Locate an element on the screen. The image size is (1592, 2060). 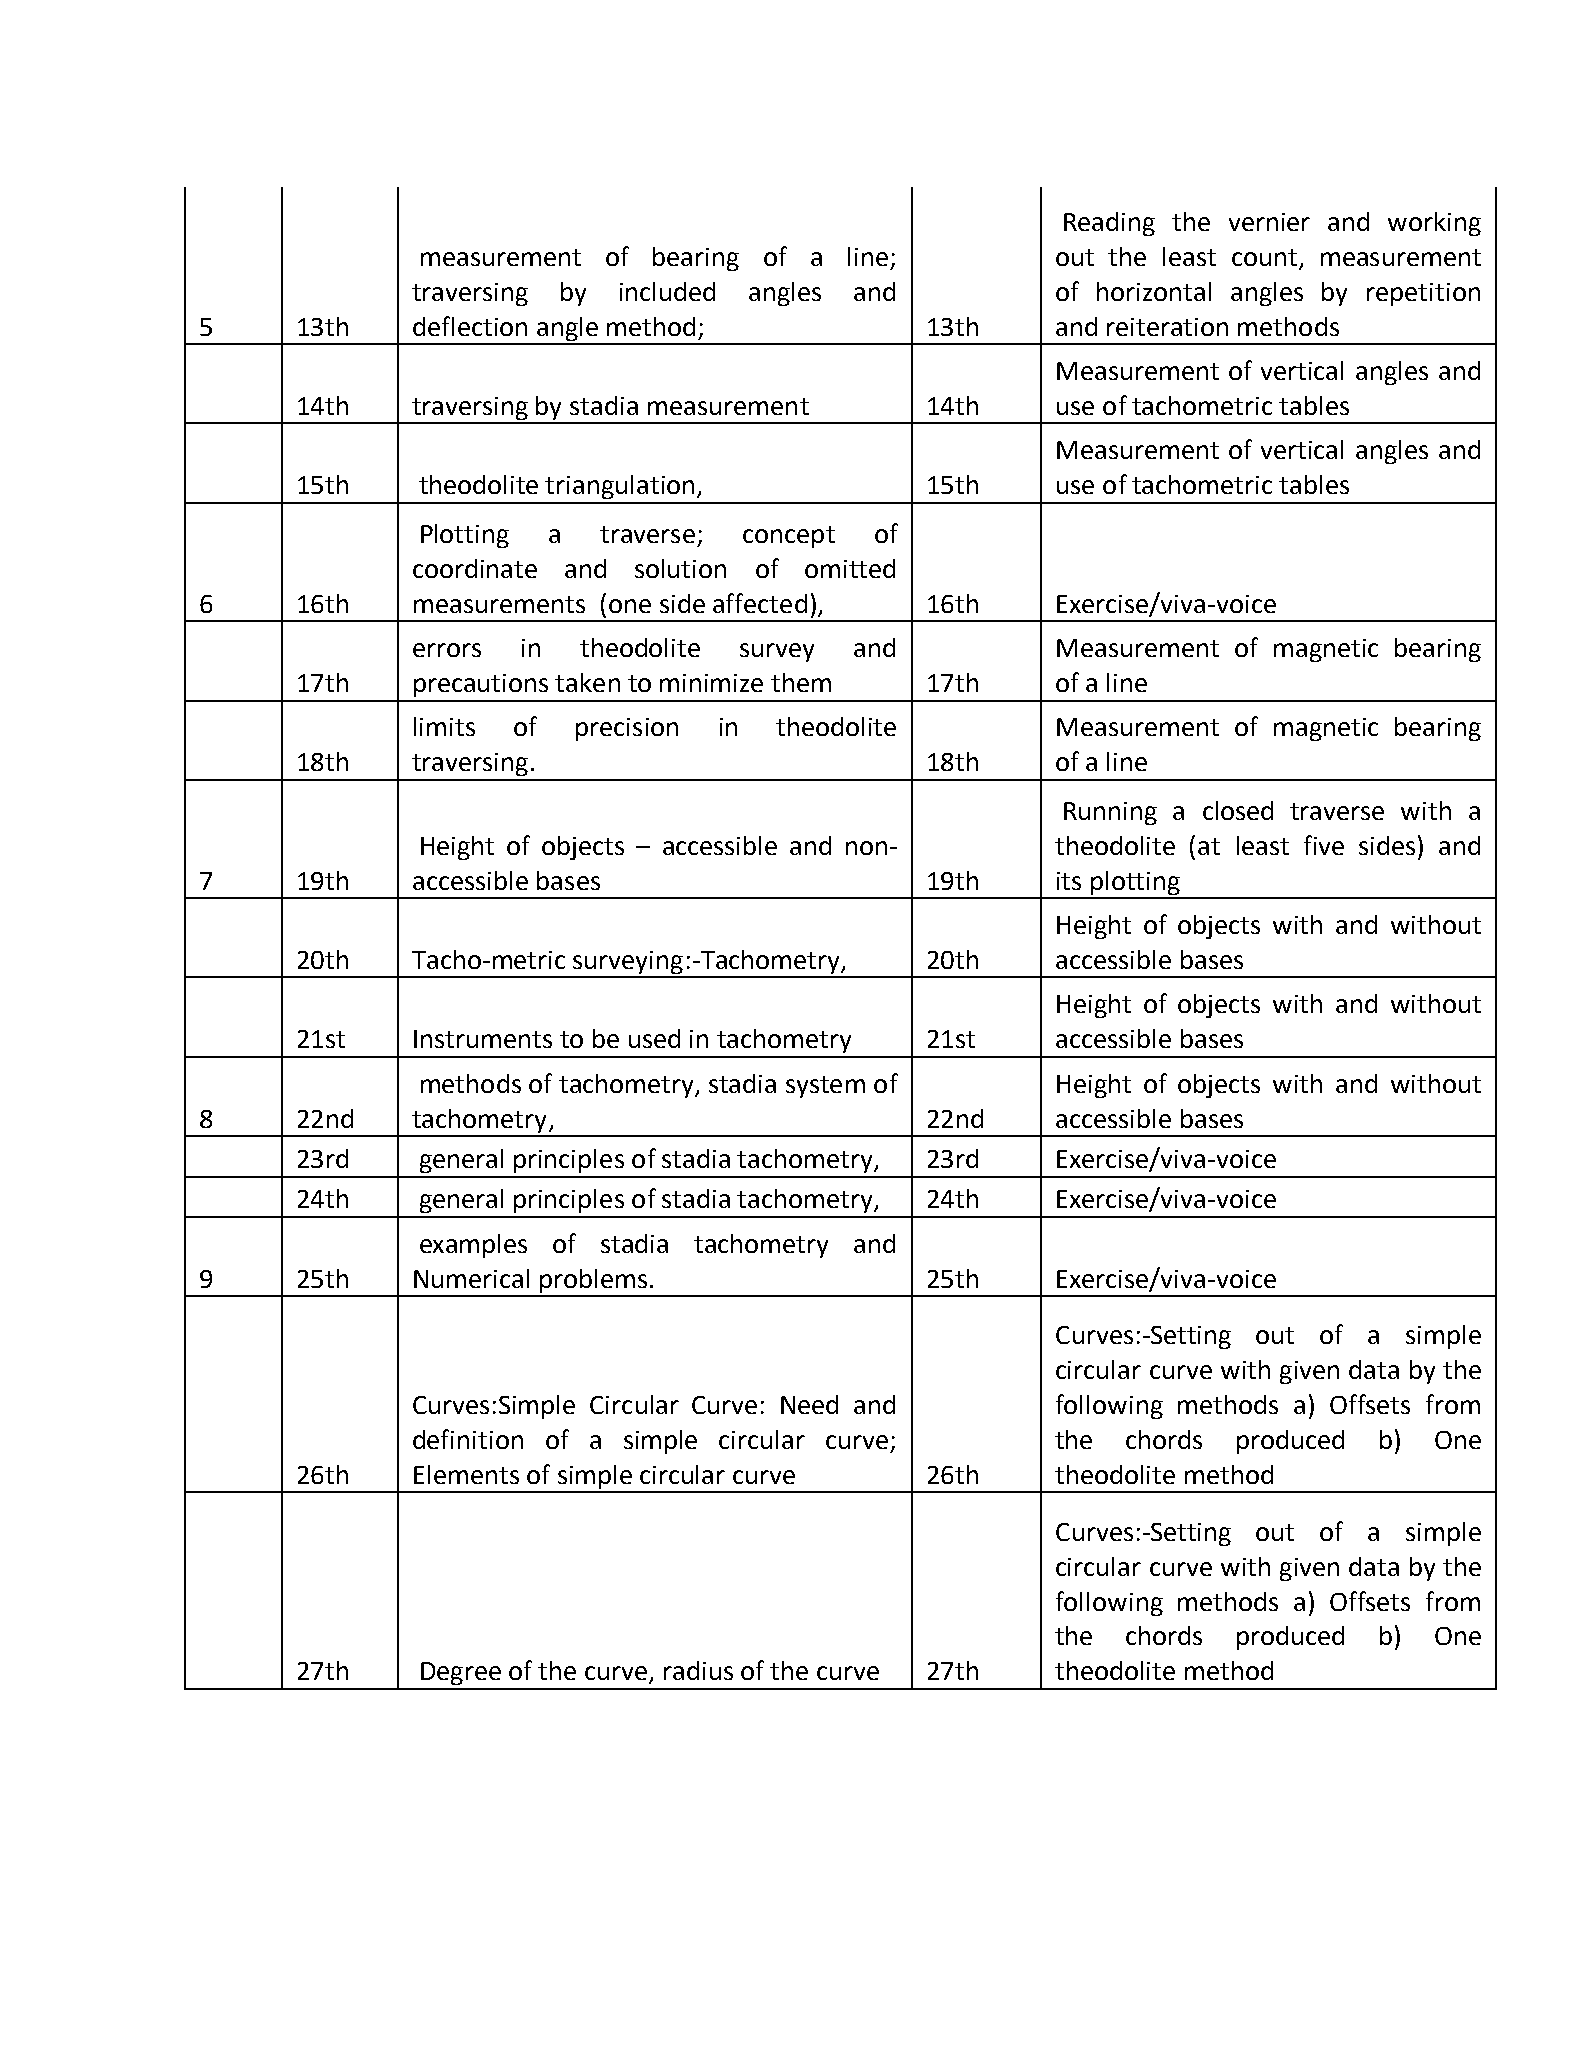
five is located at coordinates (1324, 845).
